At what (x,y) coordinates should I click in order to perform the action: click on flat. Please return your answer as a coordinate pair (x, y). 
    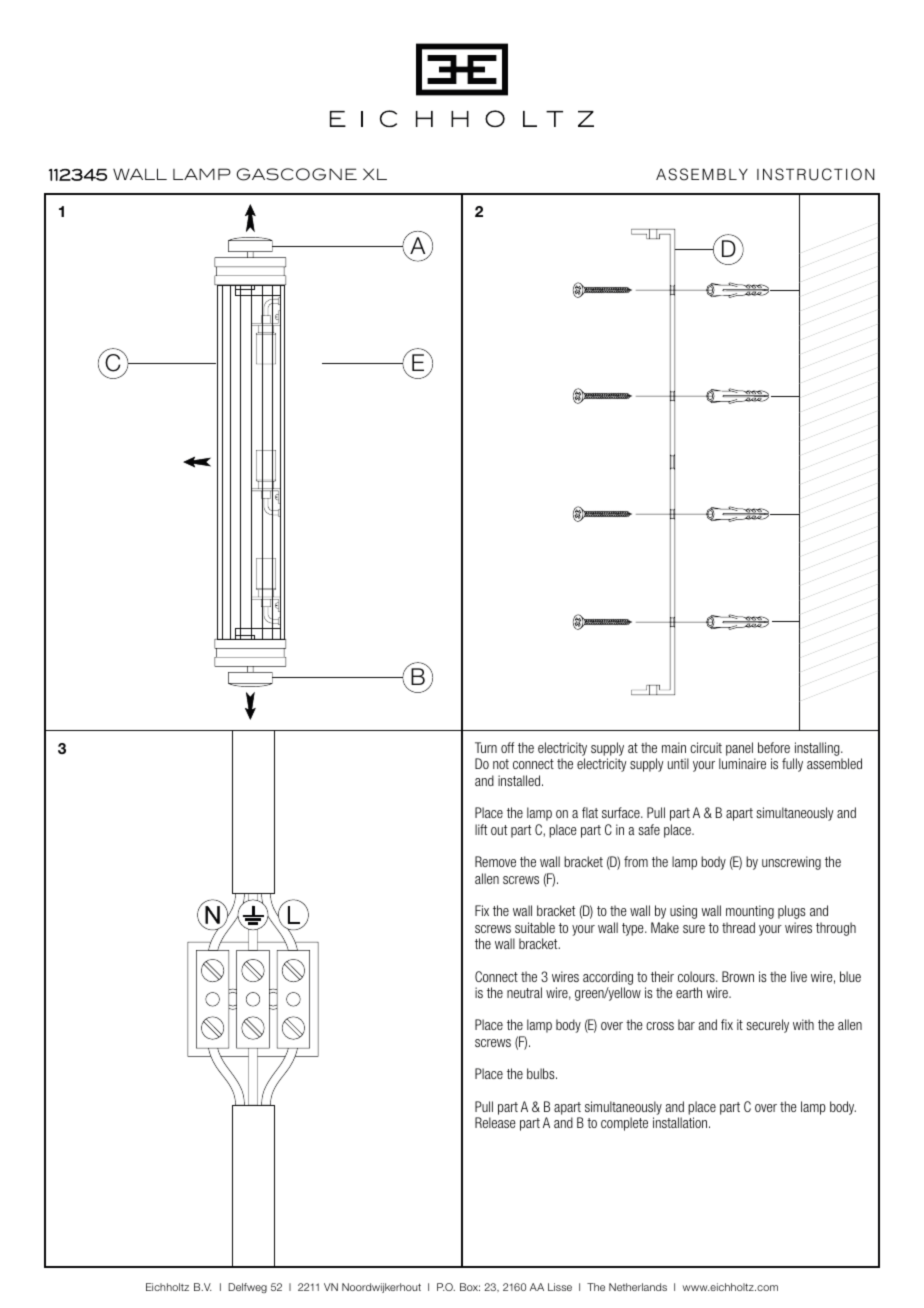
    Looking at the image, I should click on (590, 812).
